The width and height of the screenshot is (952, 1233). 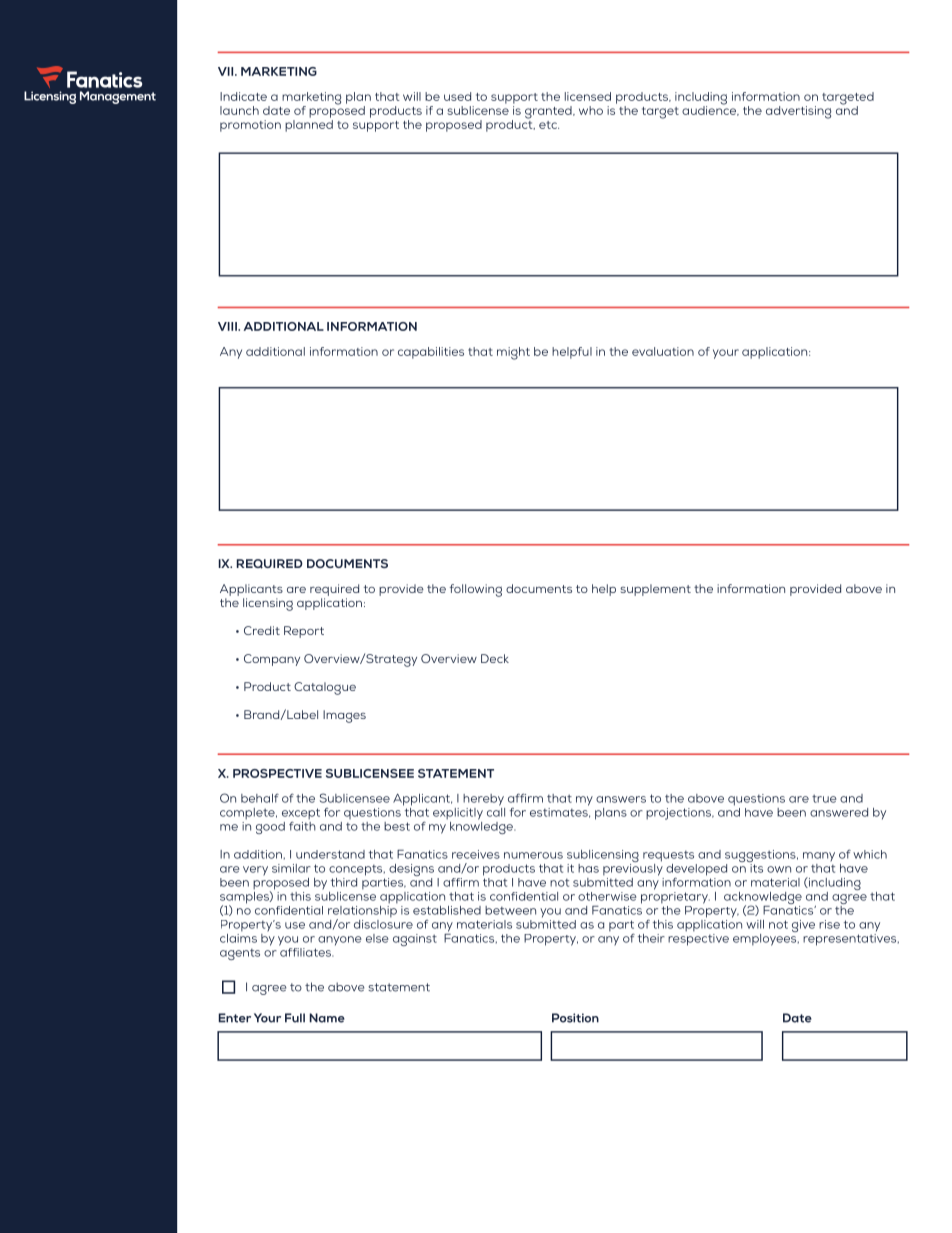 I want to click on capabilities, so click(x=431, y=353).
